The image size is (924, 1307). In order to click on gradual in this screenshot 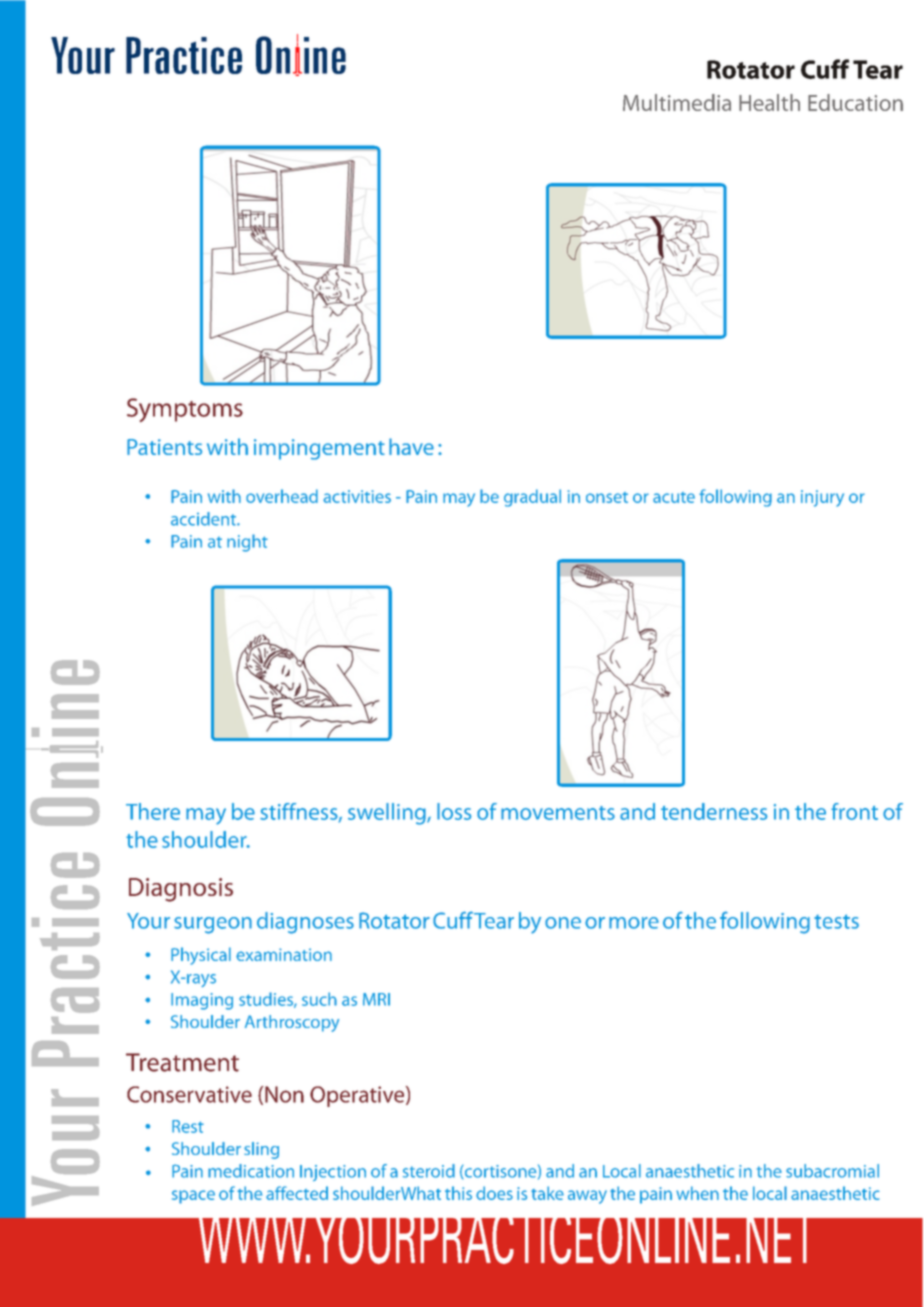, I will do `click(532, 498)`.
